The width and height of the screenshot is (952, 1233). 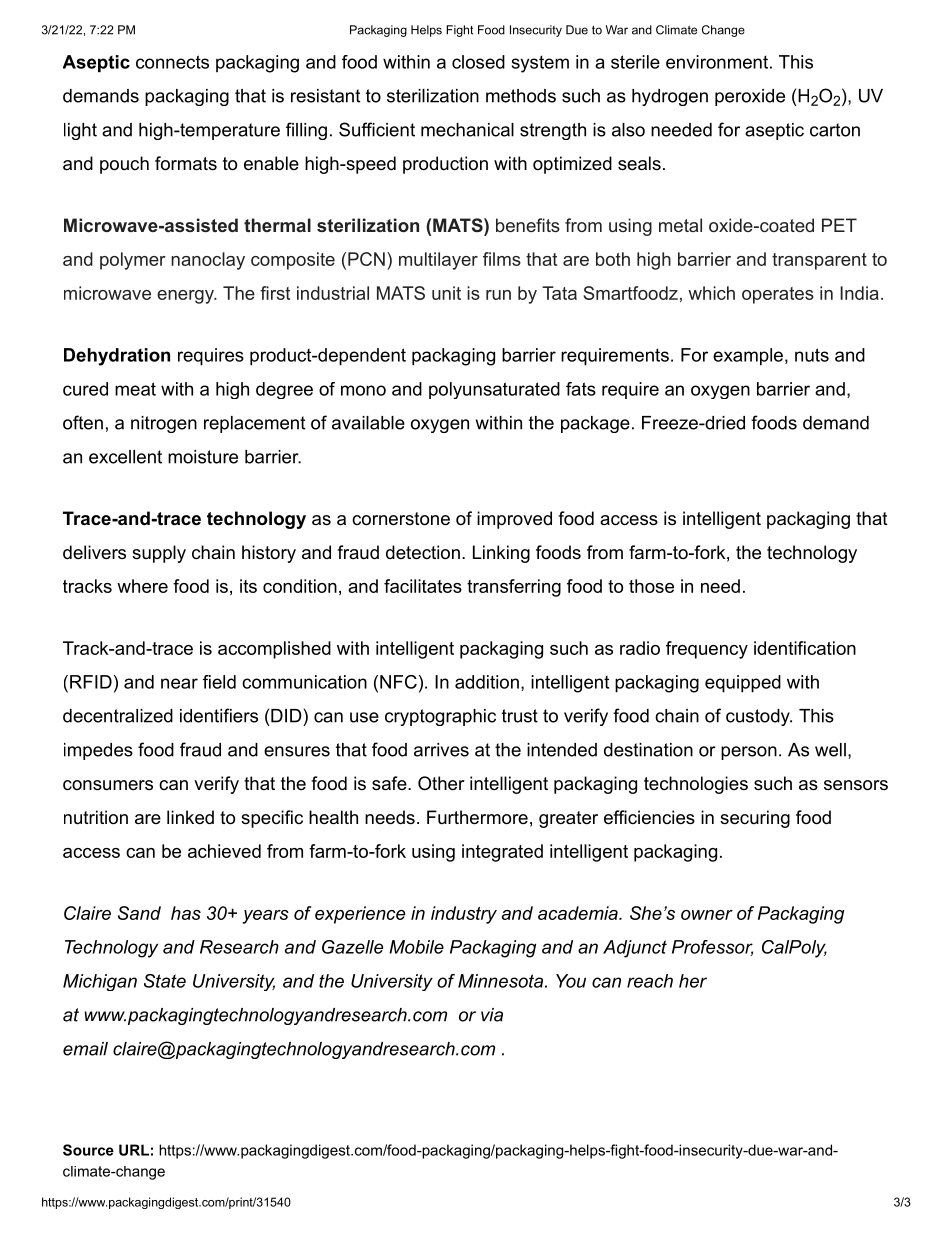 I want to click on reach, so click(x=650, y=981).
